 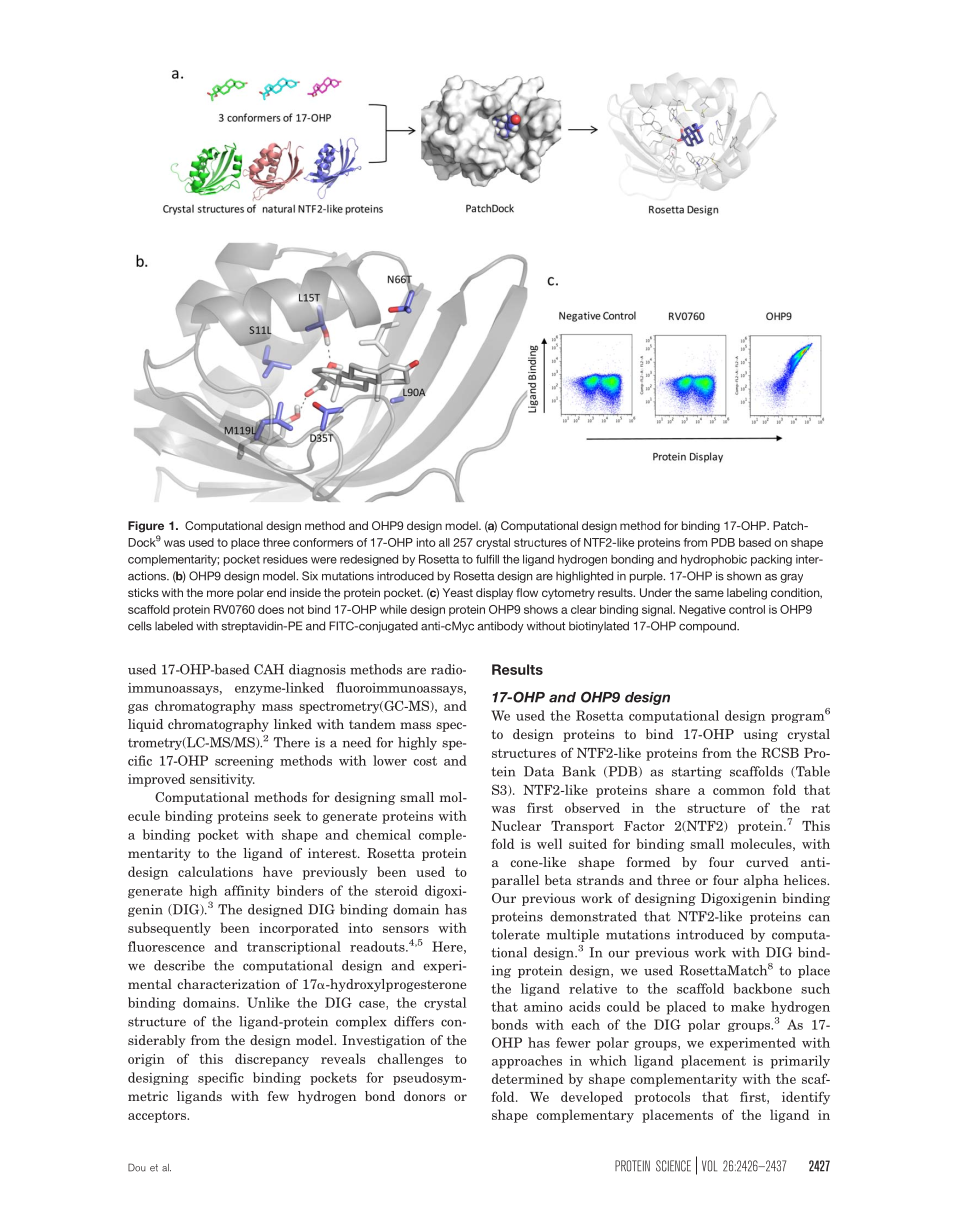 I want to click on cost, so click(x=425, y=761).
